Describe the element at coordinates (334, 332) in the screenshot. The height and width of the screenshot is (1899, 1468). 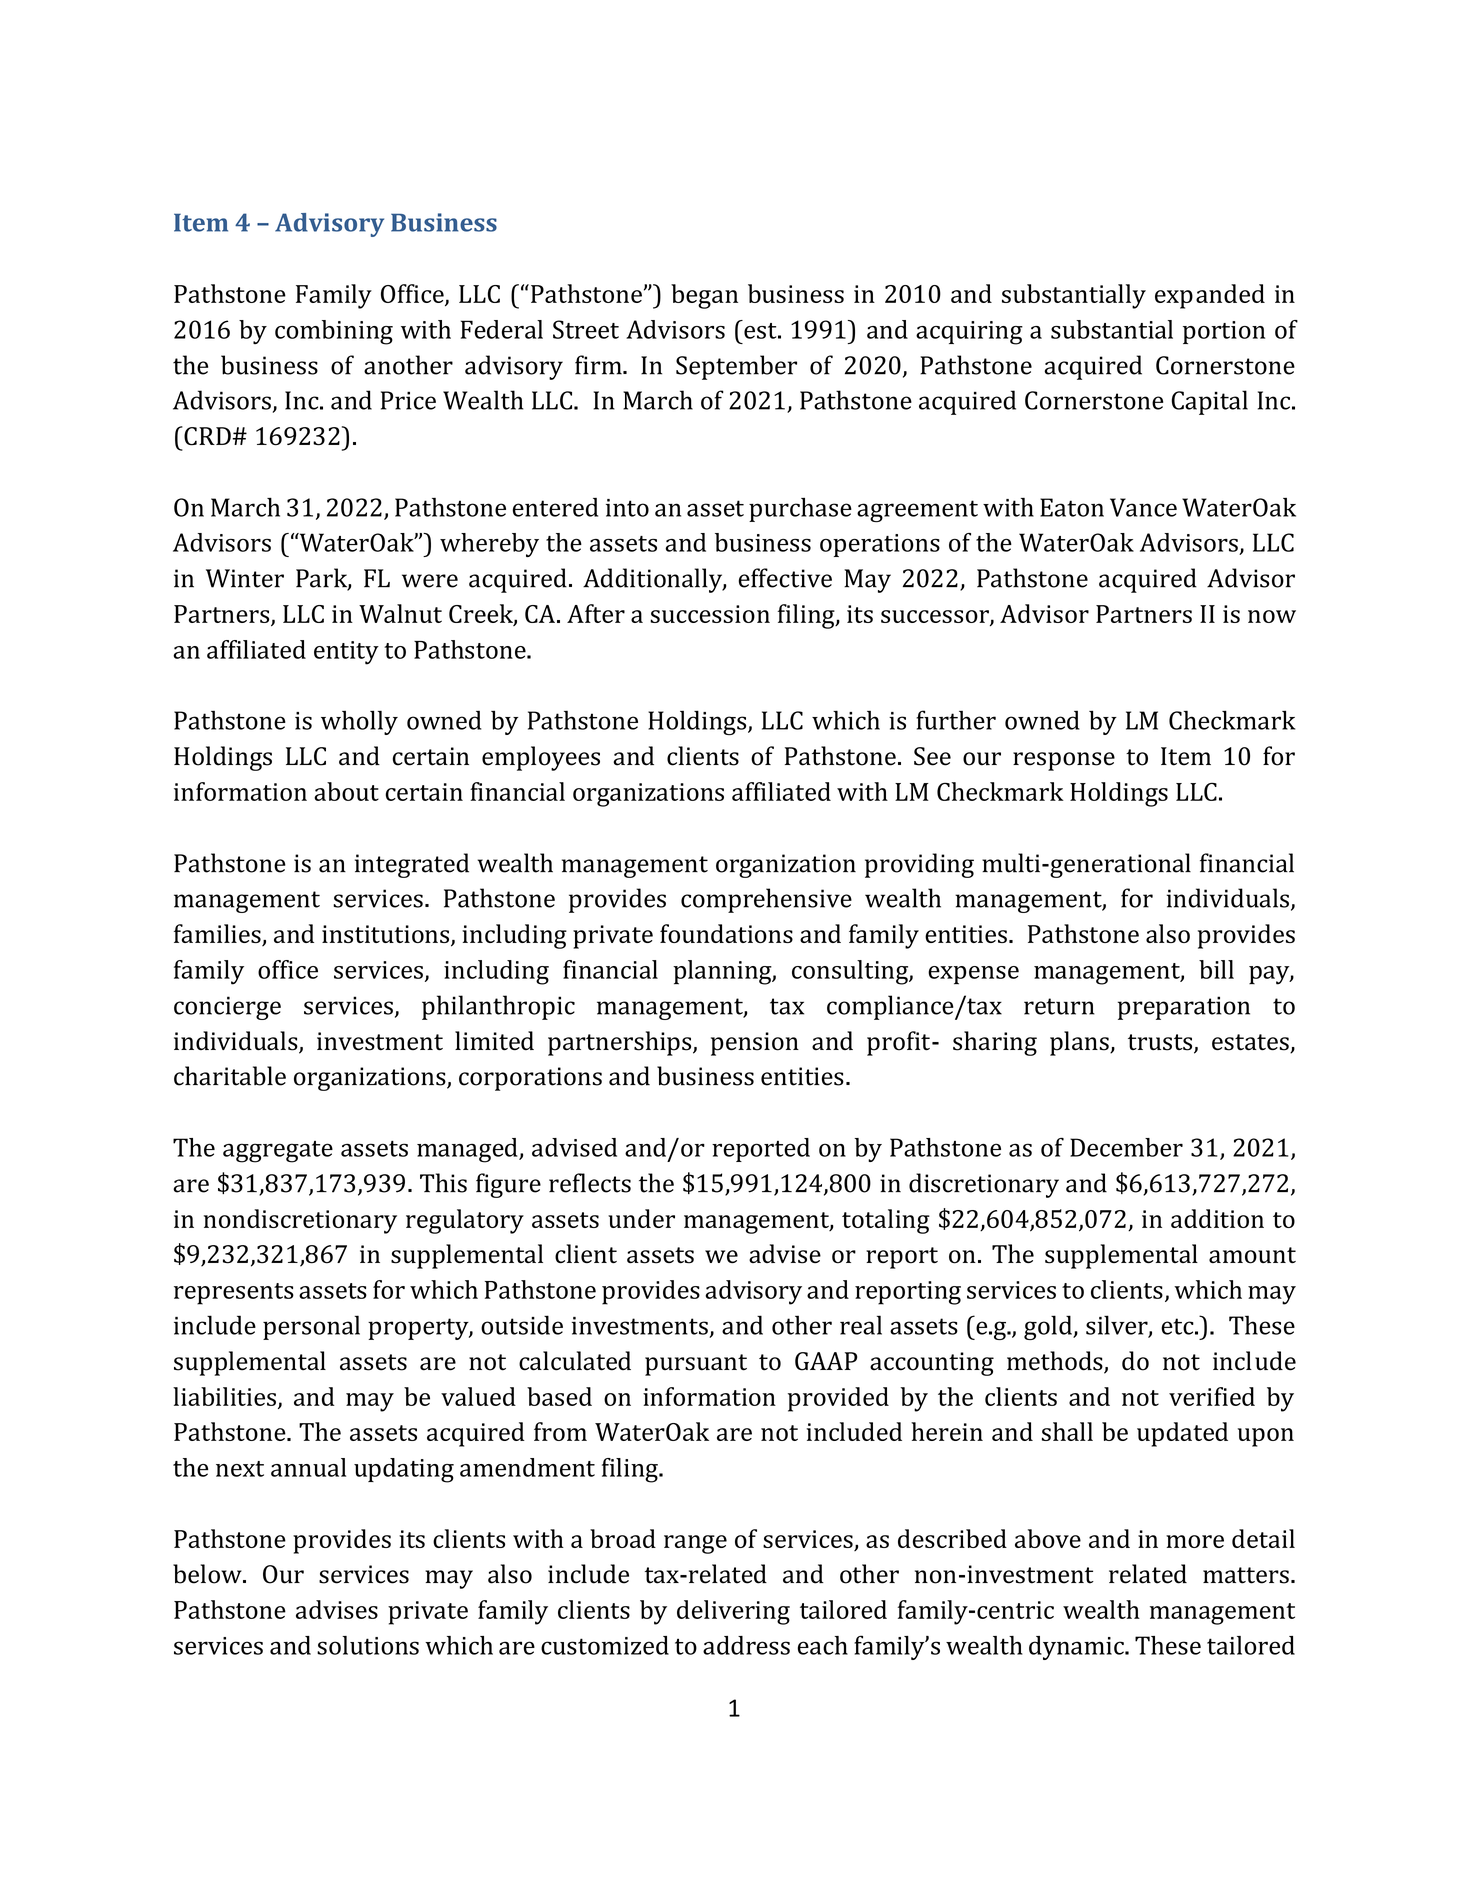
I see `combining` at that location.
